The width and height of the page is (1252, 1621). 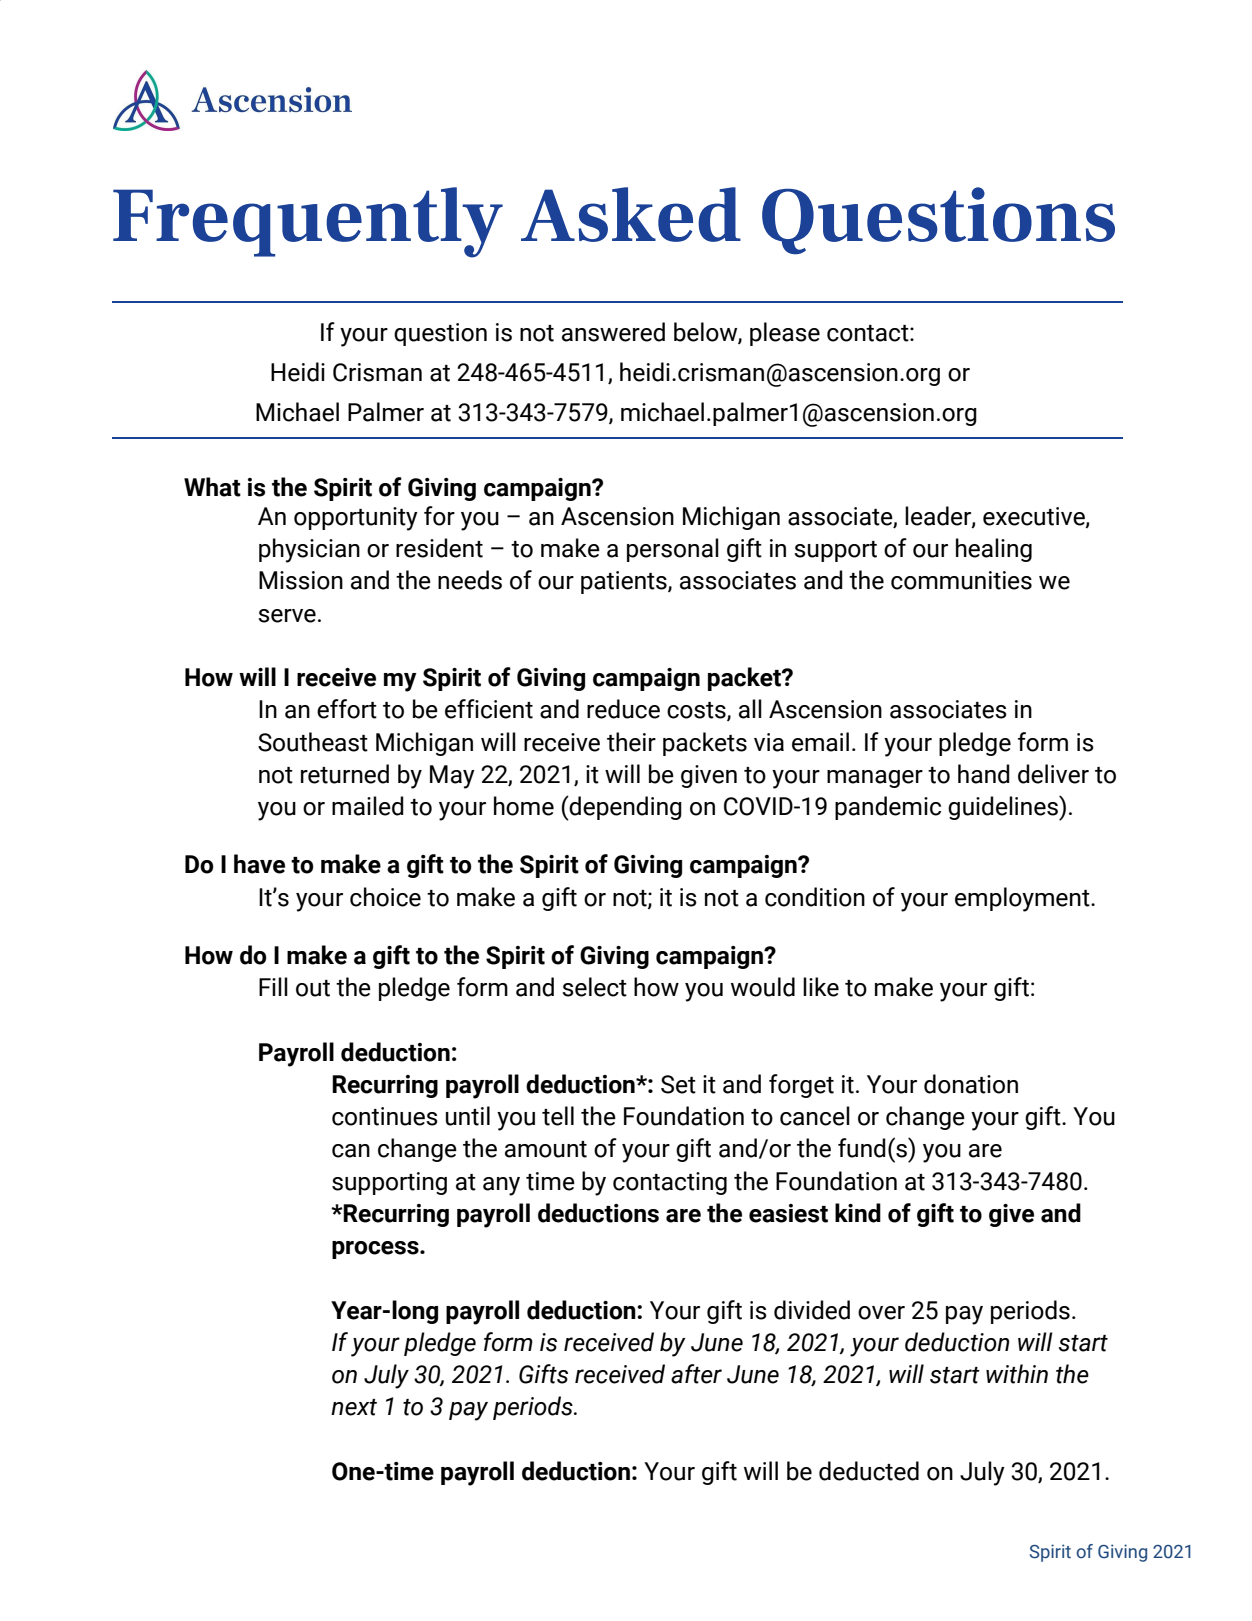 I want to click on Frequently, so click(x=308, y=222).
